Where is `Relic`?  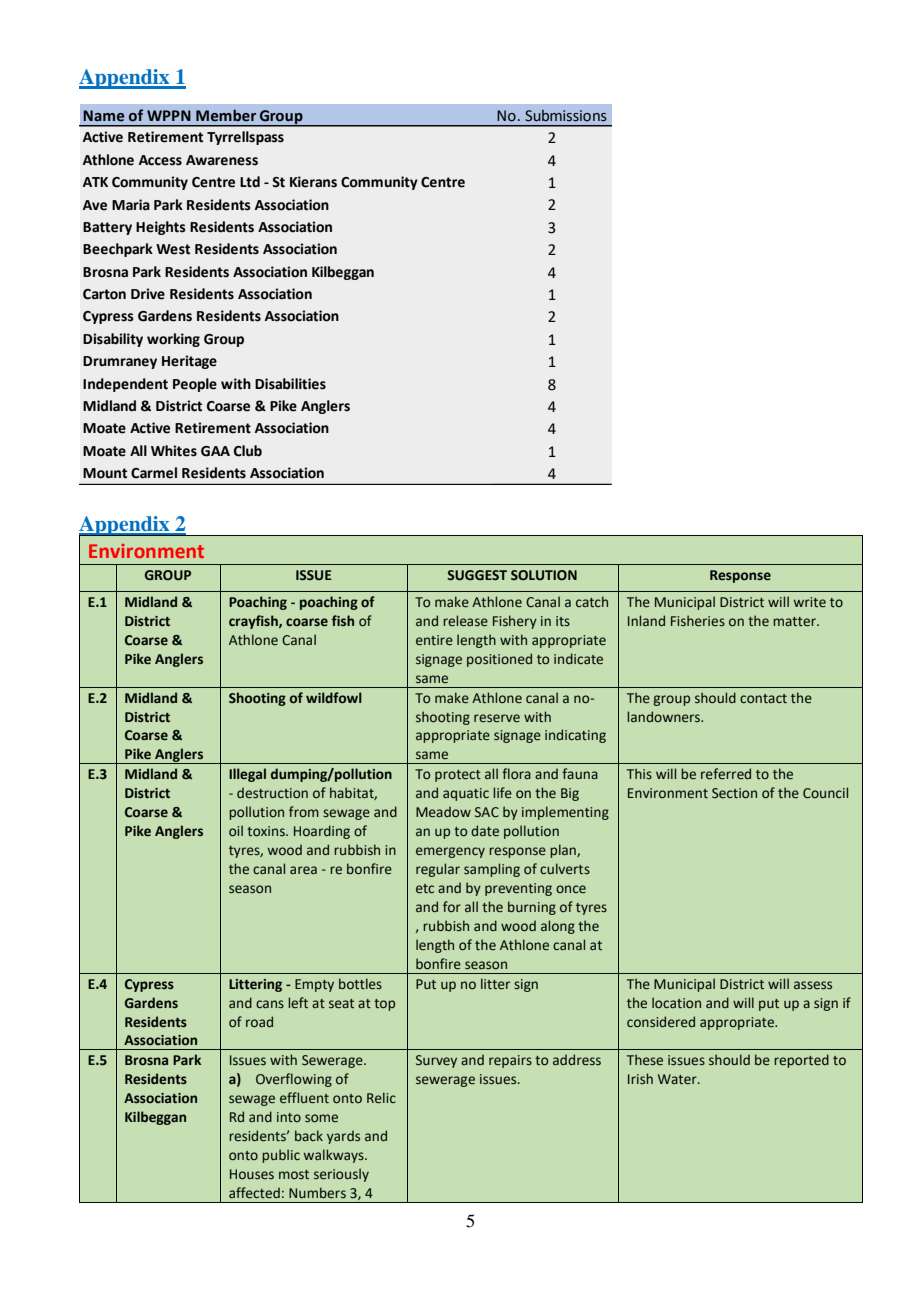 Relic is located at coordinates (381, 1097).
